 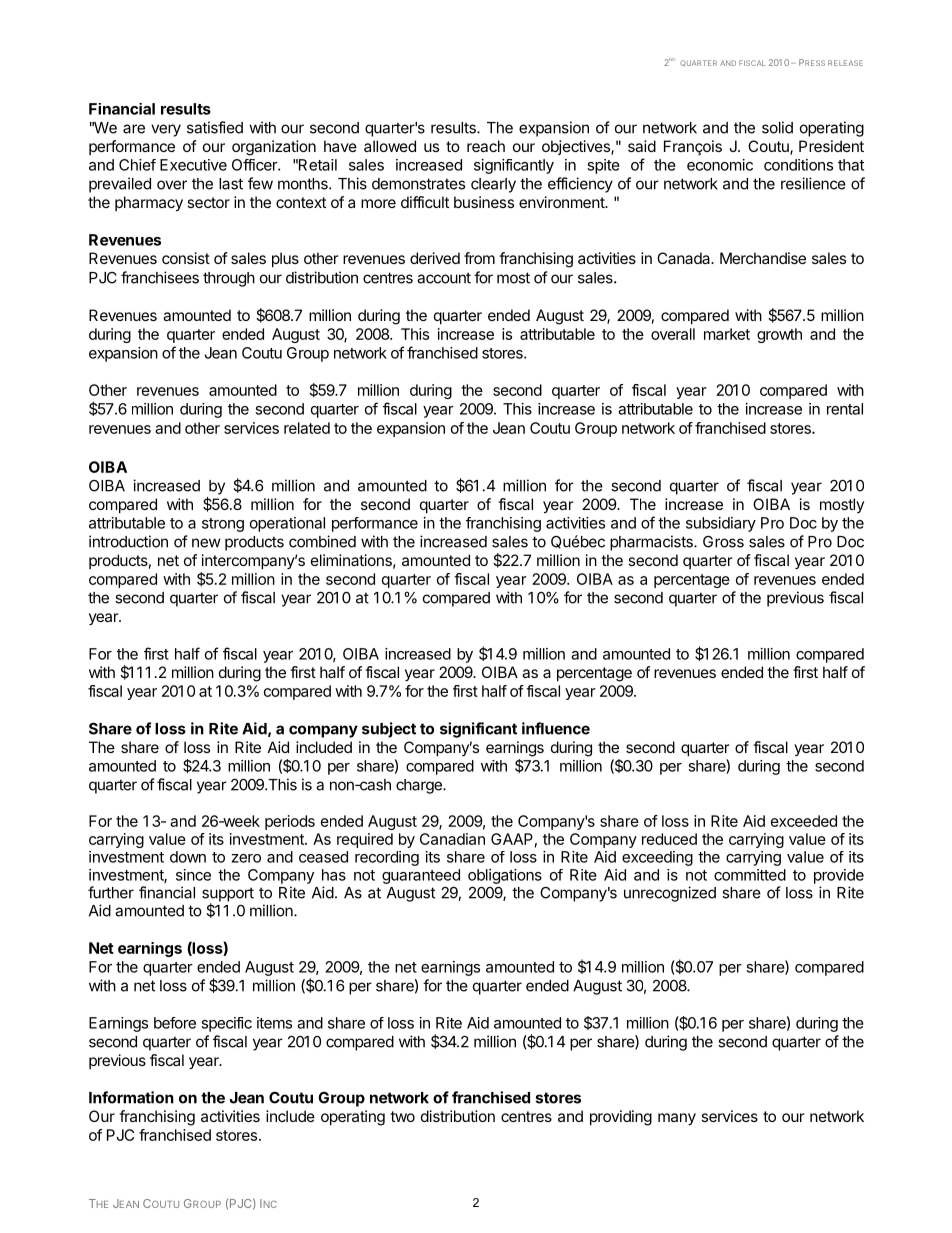 What do you see at coordinates (621, 1118) in the image?
I see `providing` at bounding box center [621, 1118].
